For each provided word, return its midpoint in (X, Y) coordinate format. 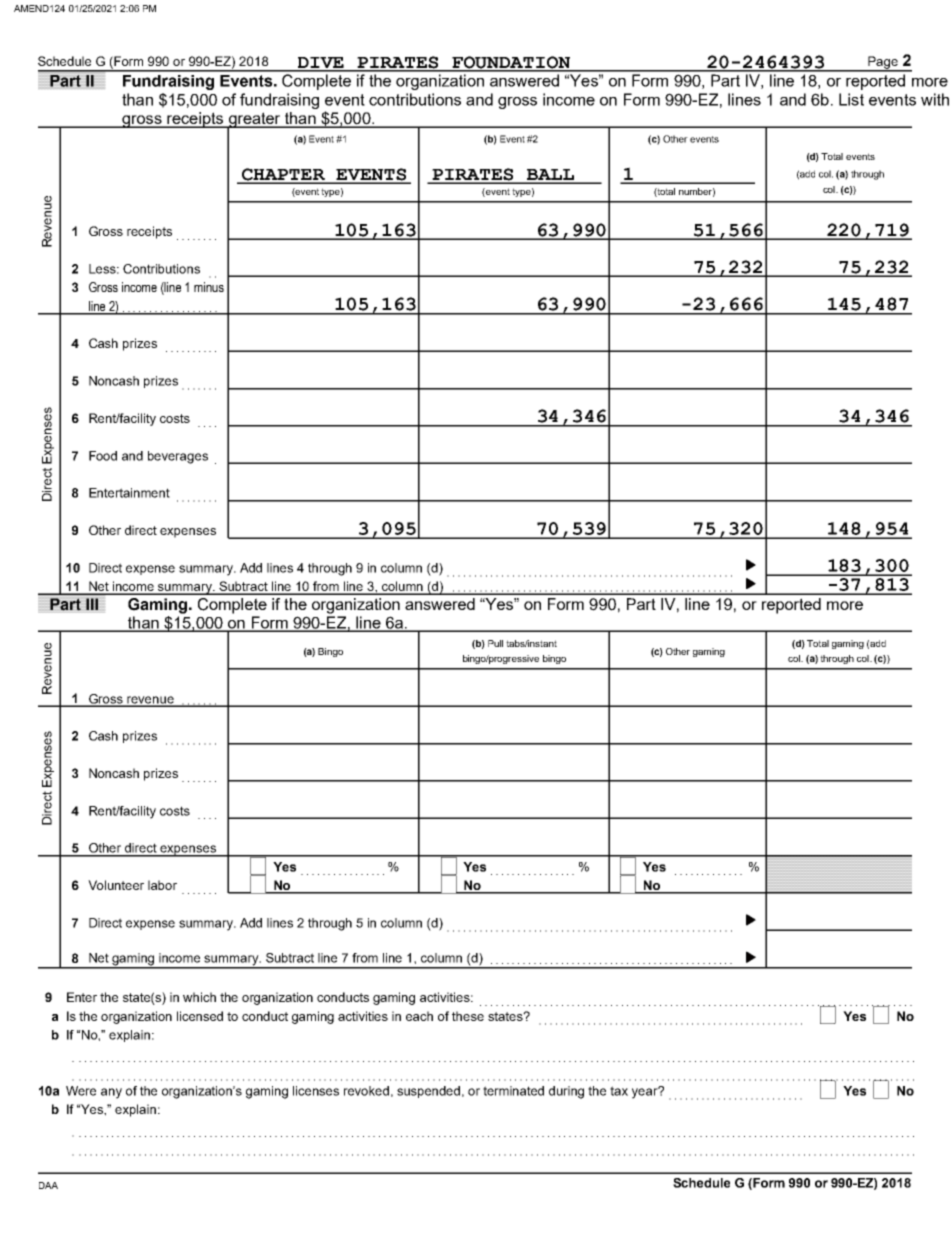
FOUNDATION (511, 63)
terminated (513, 1091)
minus (209, 287)
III (92, 604)
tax (619, 1091)
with (935, 99)
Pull (495, 643)
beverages (178, 457)
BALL (550, 176)
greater (254, 121)
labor (162, 885)
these (468, 1016)
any (111, 1093)
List (851, 99)
